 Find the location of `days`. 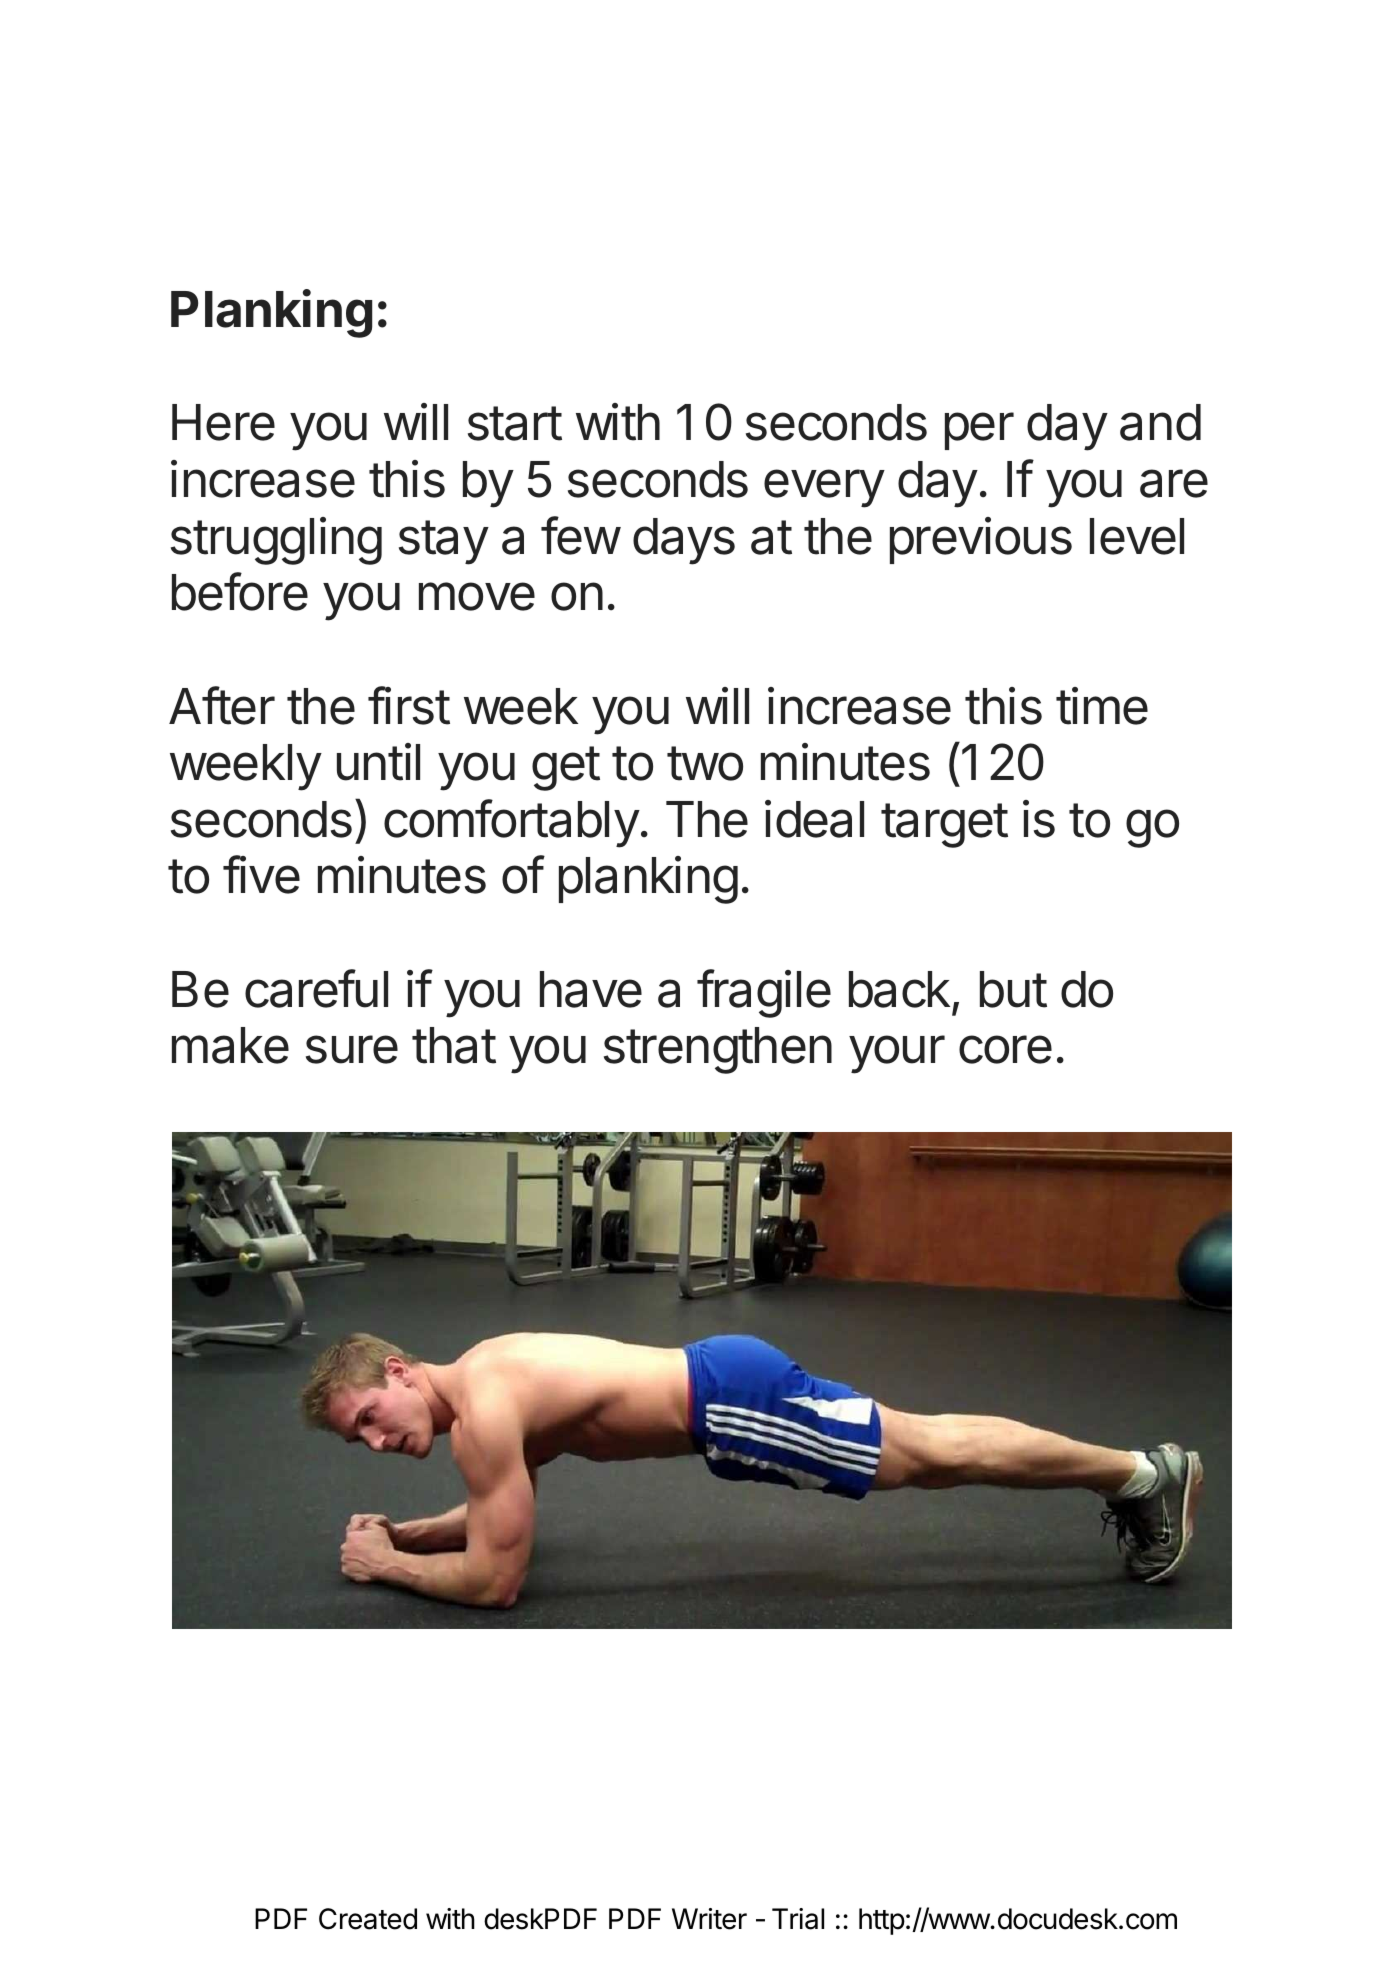

days is located at coordinates (684, 541).
